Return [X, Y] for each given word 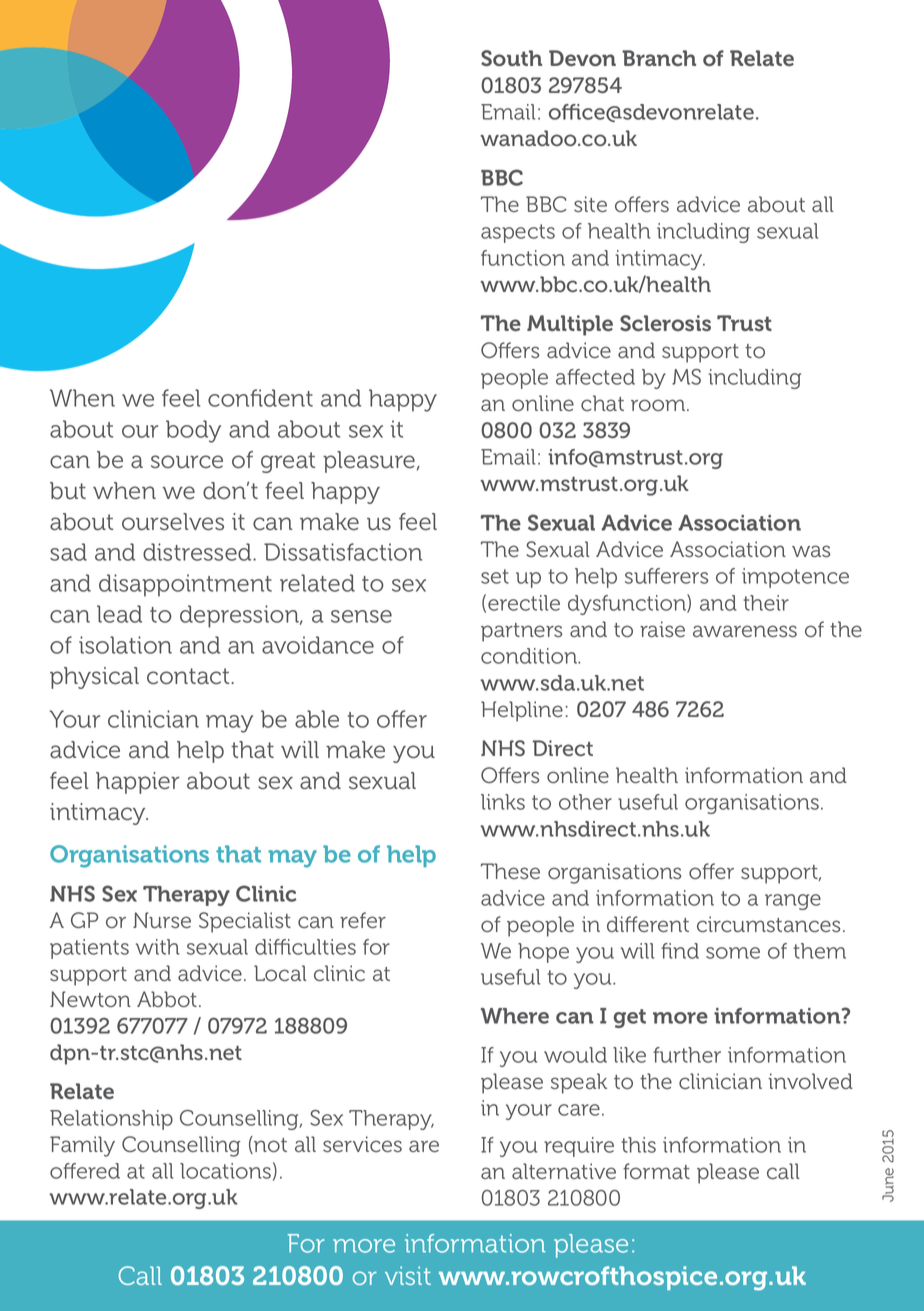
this [638, 1145]
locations [225, 1171]
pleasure [369, 462]
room [659, 405]
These [510, 871]
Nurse [162, 920]
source [187, 462]
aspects [518, 233]
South [511, 58]
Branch [659, 58]
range [793, 902]
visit [408, 1275]
